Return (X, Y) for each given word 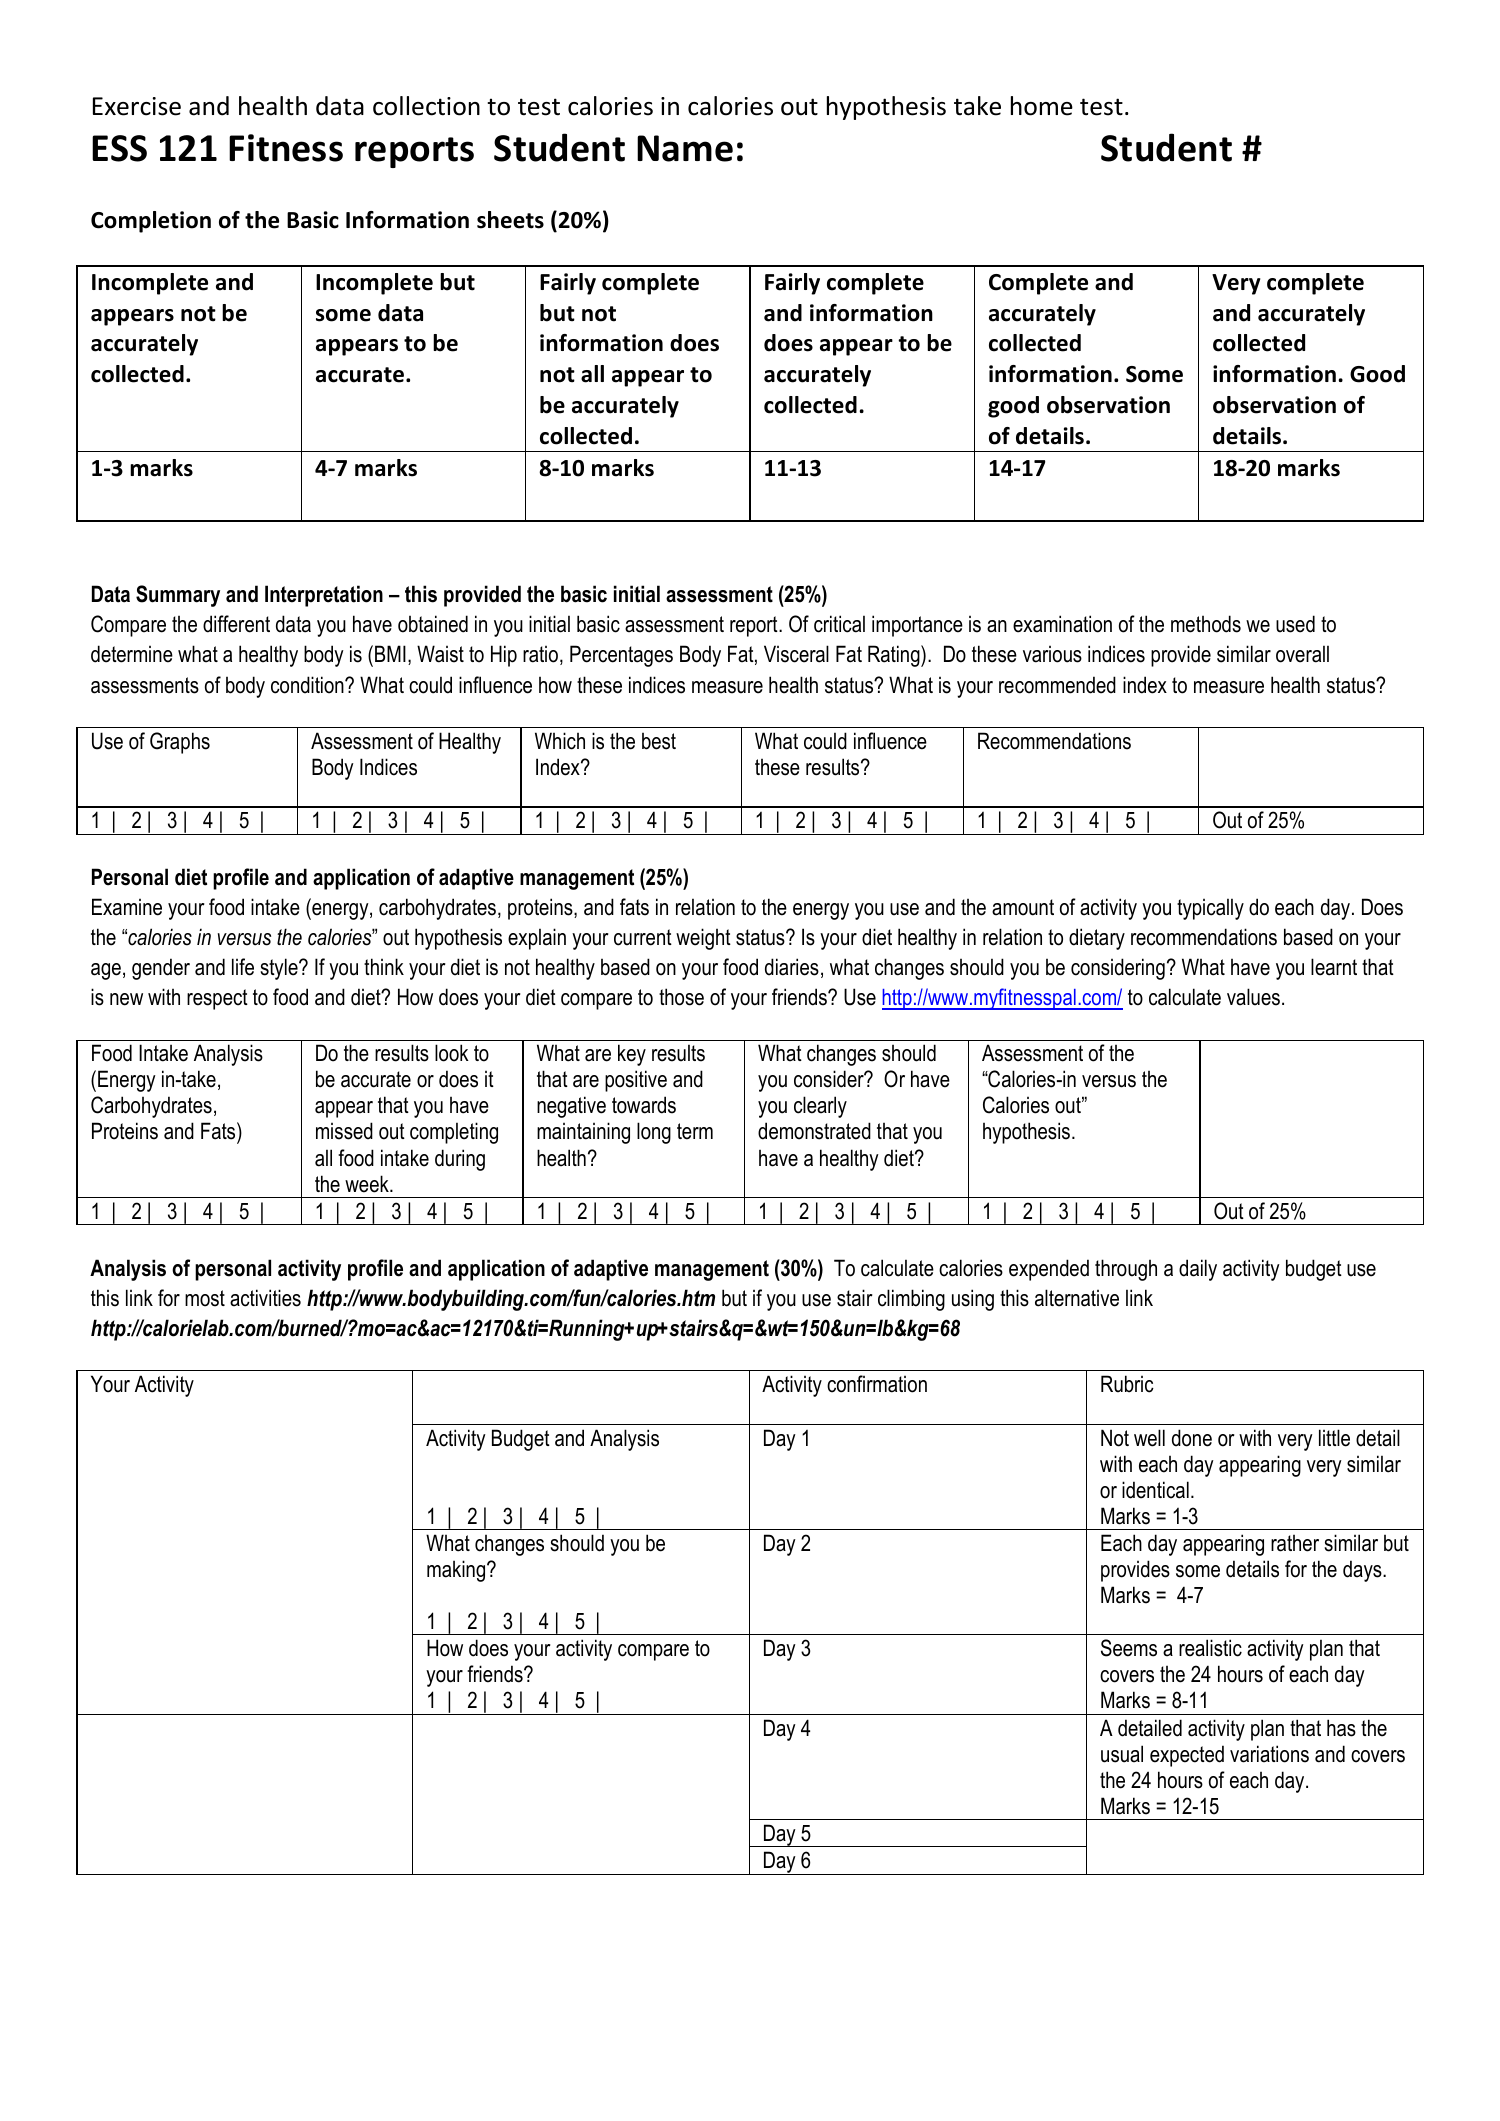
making (457, 1571)
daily (1198, 1270)
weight (703, 939)
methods (1206, 624)
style (280, 969)
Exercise (137, 106)
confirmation (877, 1384)
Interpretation (324, 596)
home (1042, 106)
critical (839, 624)
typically (1210, 909)
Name (685, 148)
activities (265, 1298)
